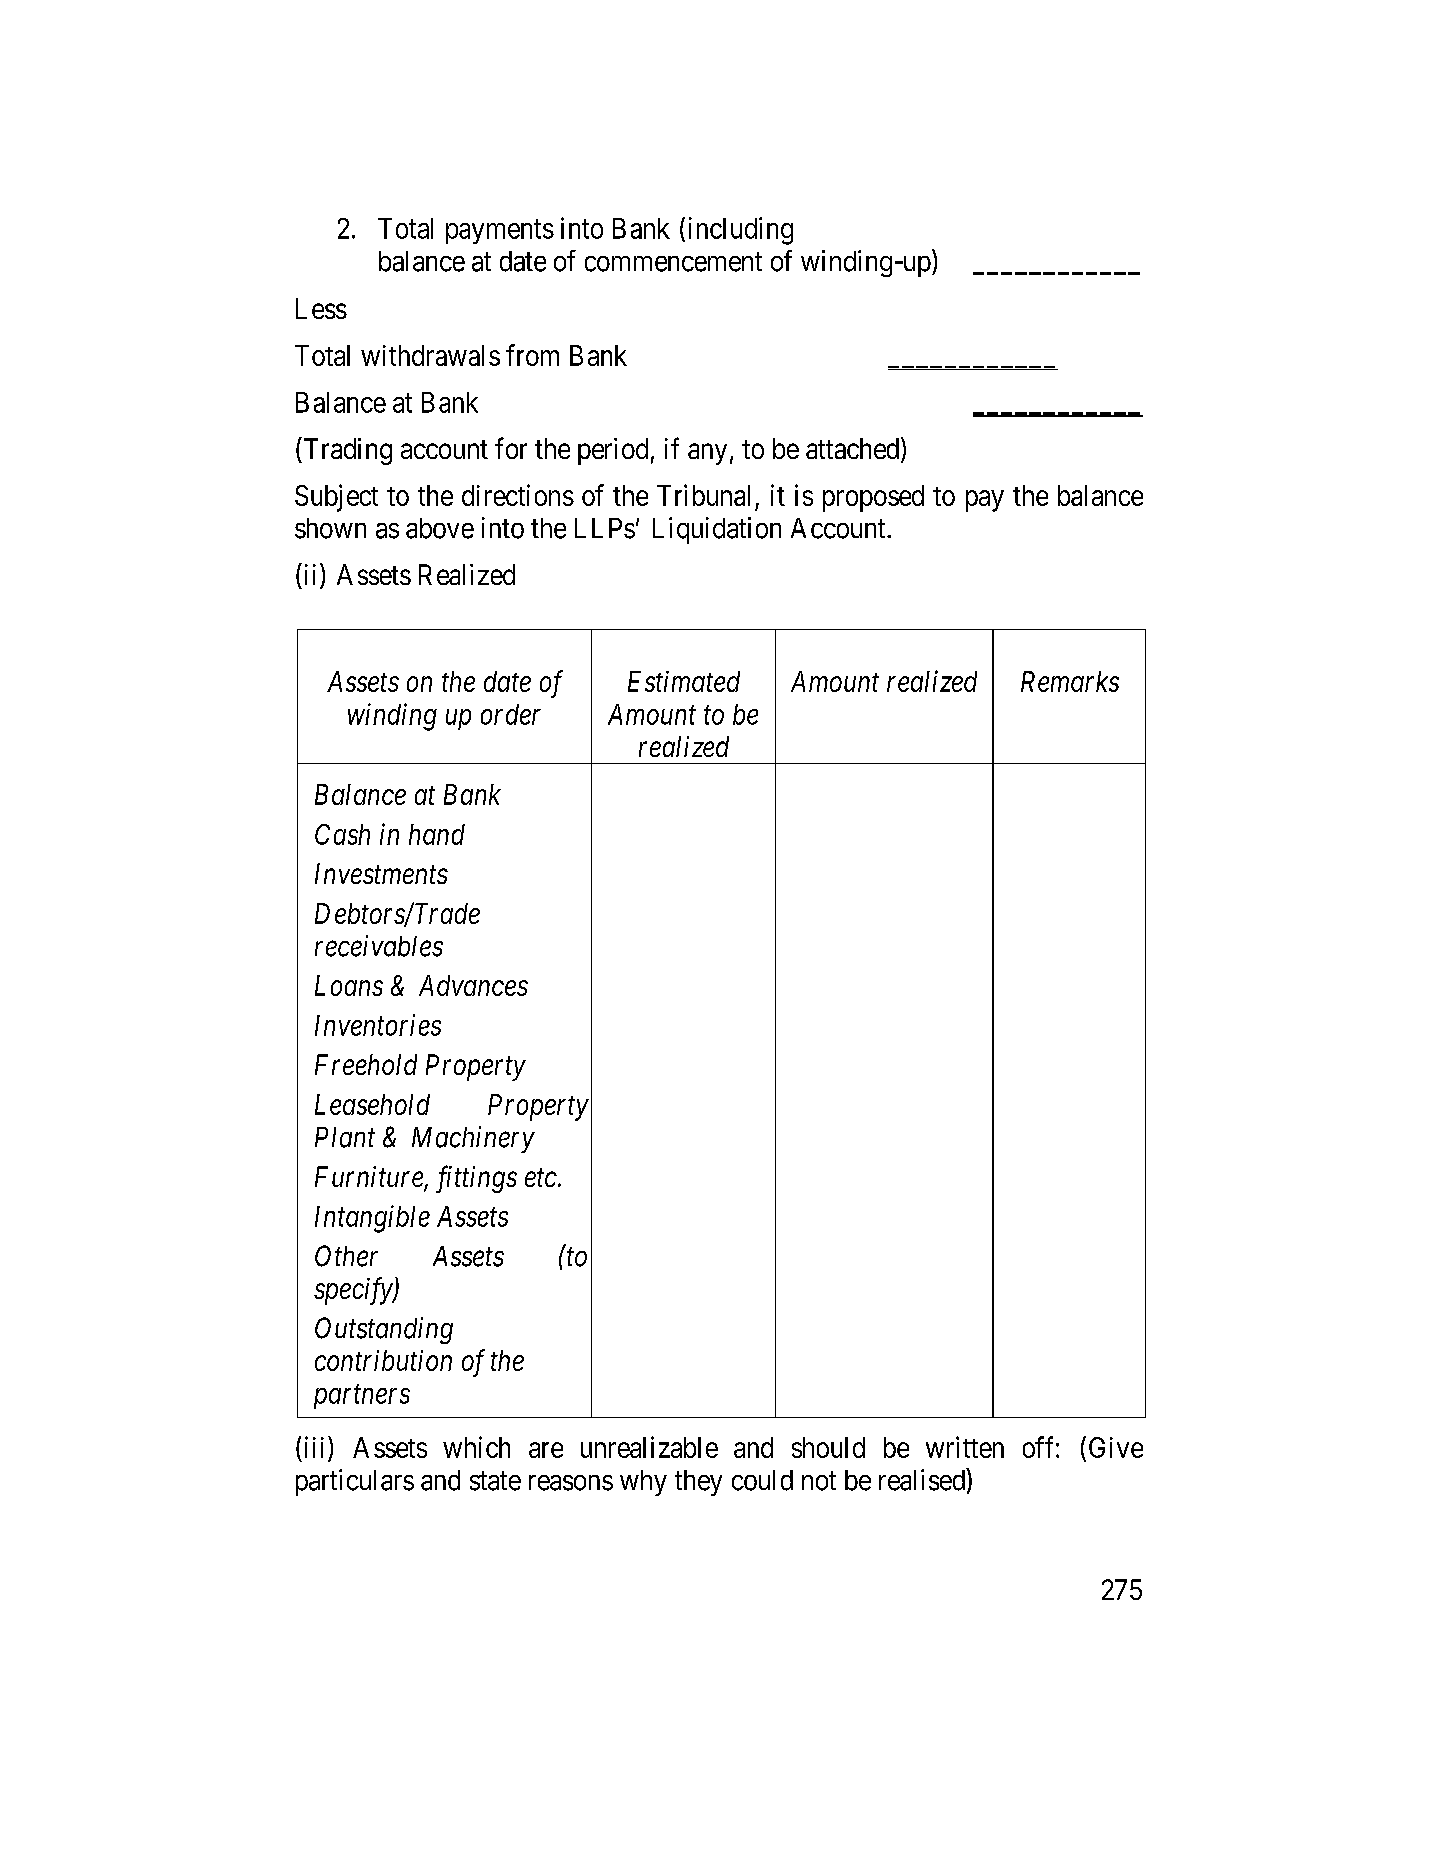 This screenshot has height=1868, width=1443. Describe the element at coordinates (500, 232) in the screenshot. I see `payments` at that location.
